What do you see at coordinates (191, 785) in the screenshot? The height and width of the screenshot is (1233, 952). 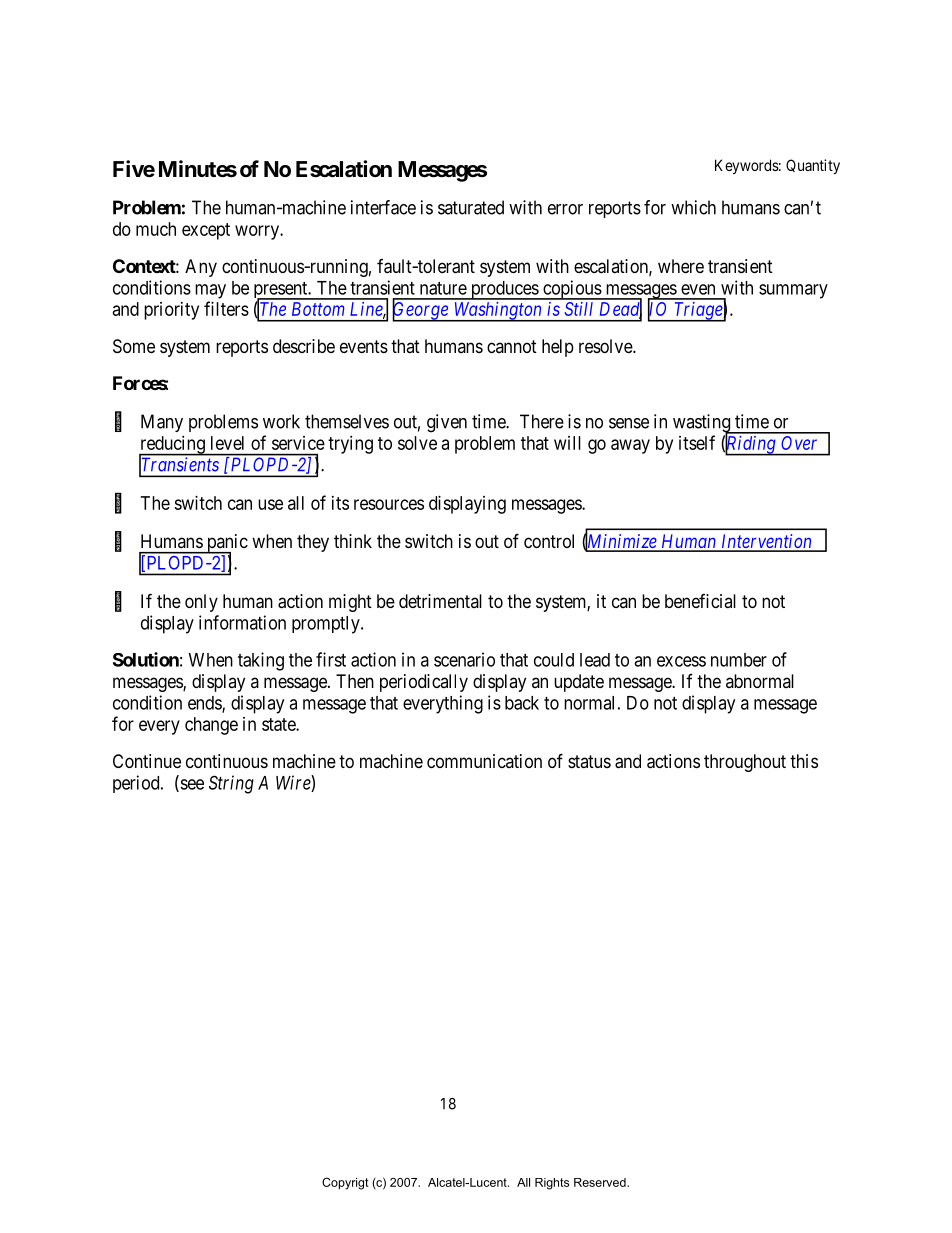 I see `see` at bounding box center [191, 785].
